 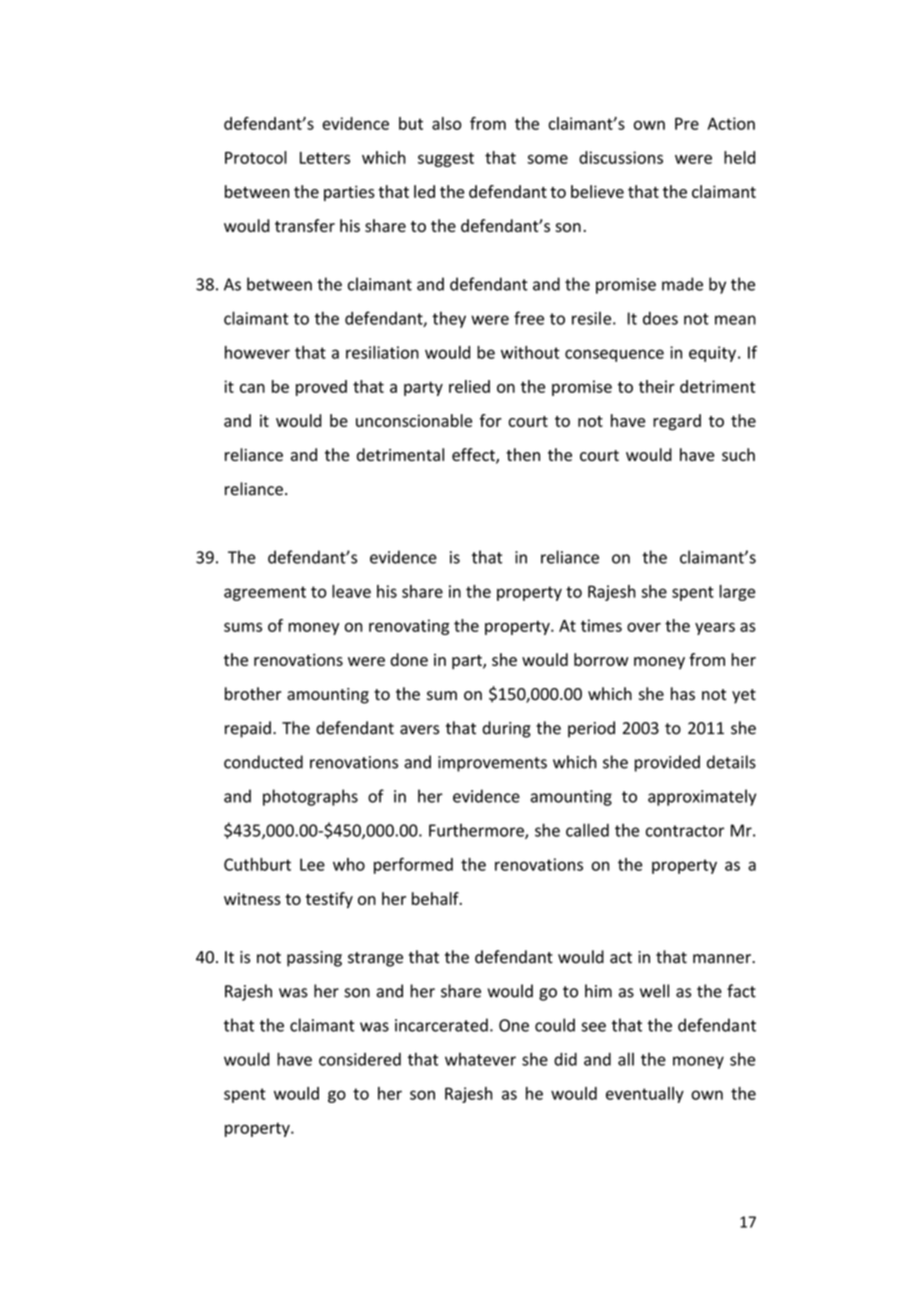 I want to click on effect, so click(x=474, y=456).
